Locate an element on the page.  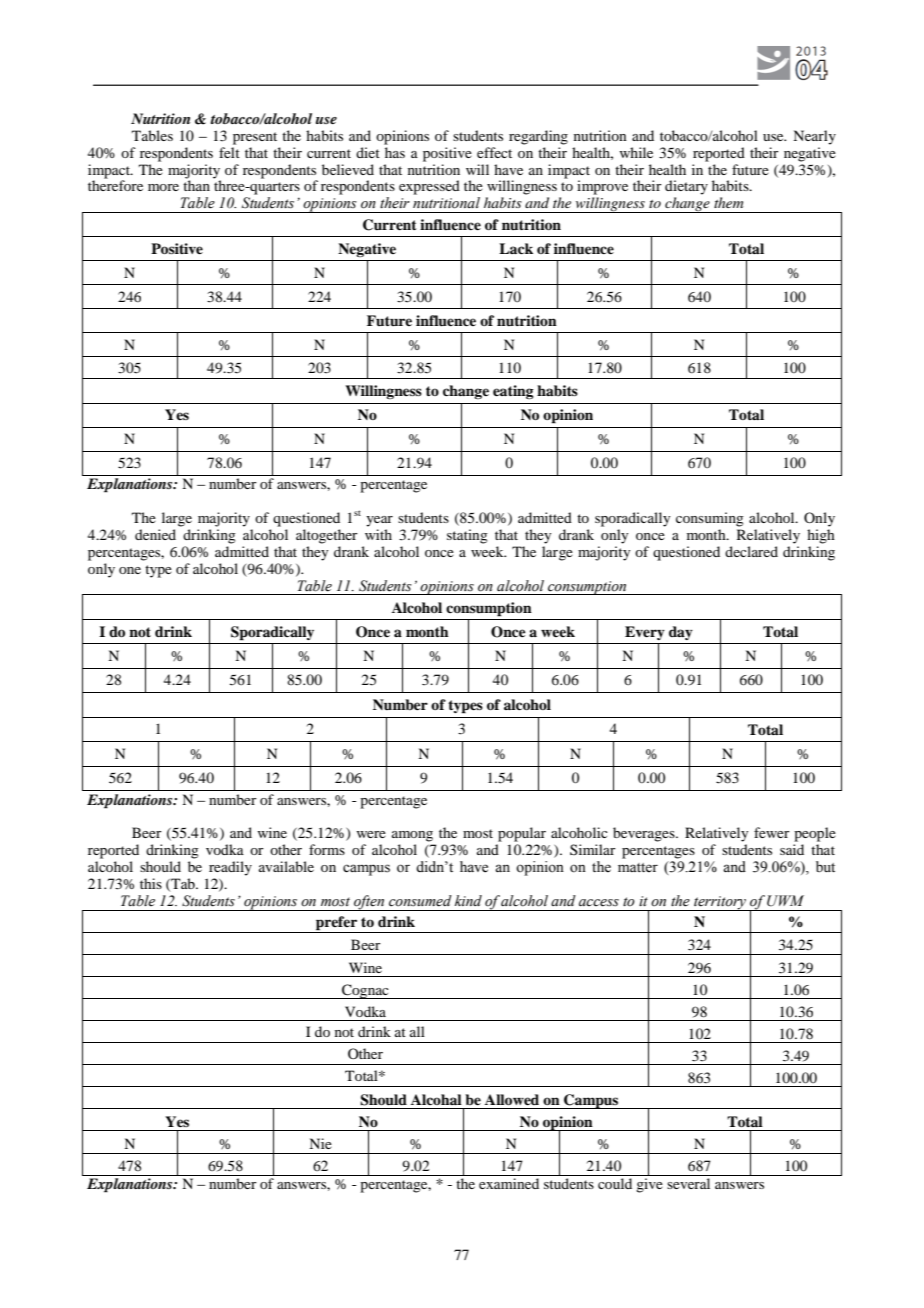
them is located at coordinates (729, 202).
